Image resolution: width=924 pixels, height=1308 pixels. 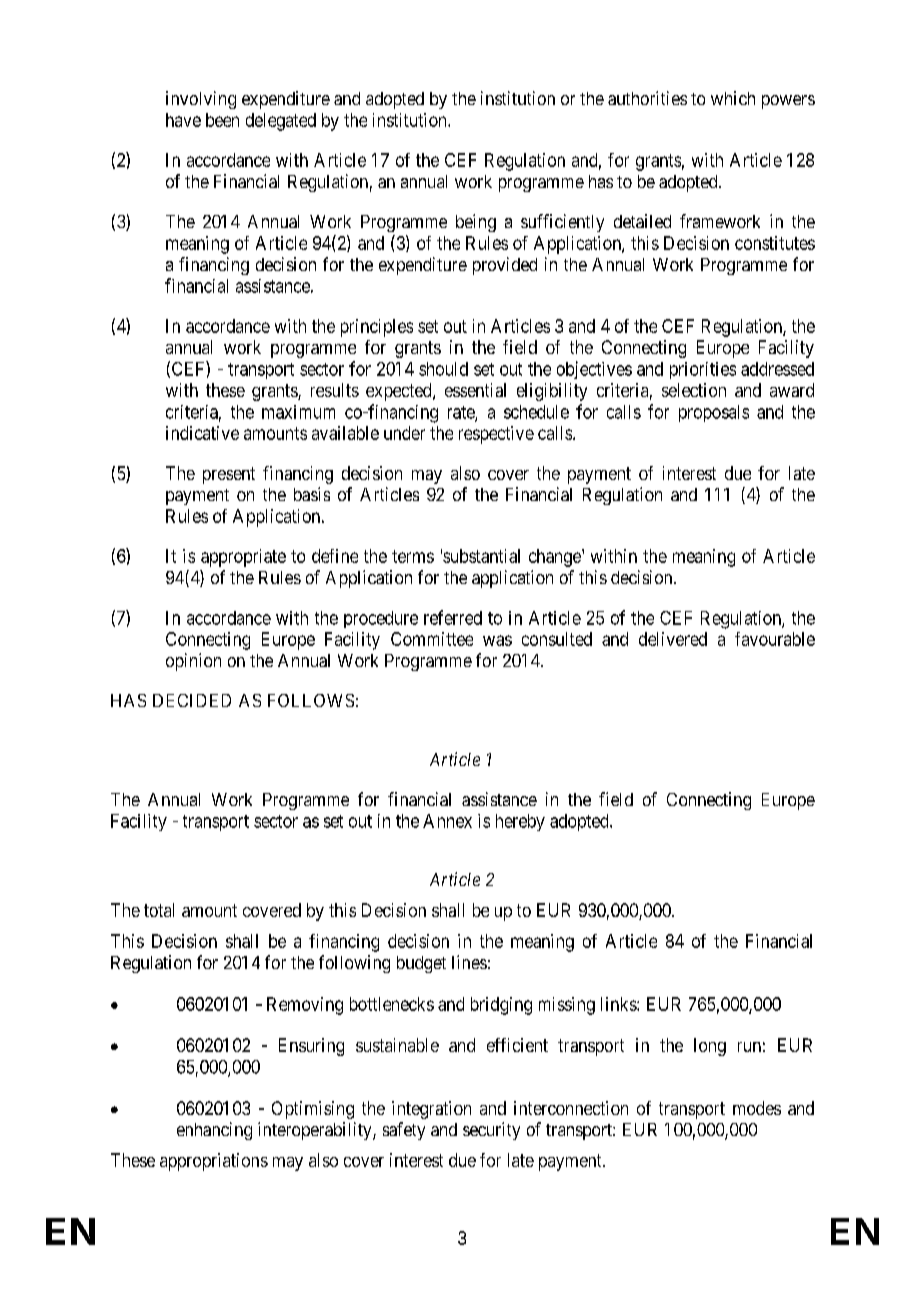 I want to click on which, so click(x=733, y=98).
